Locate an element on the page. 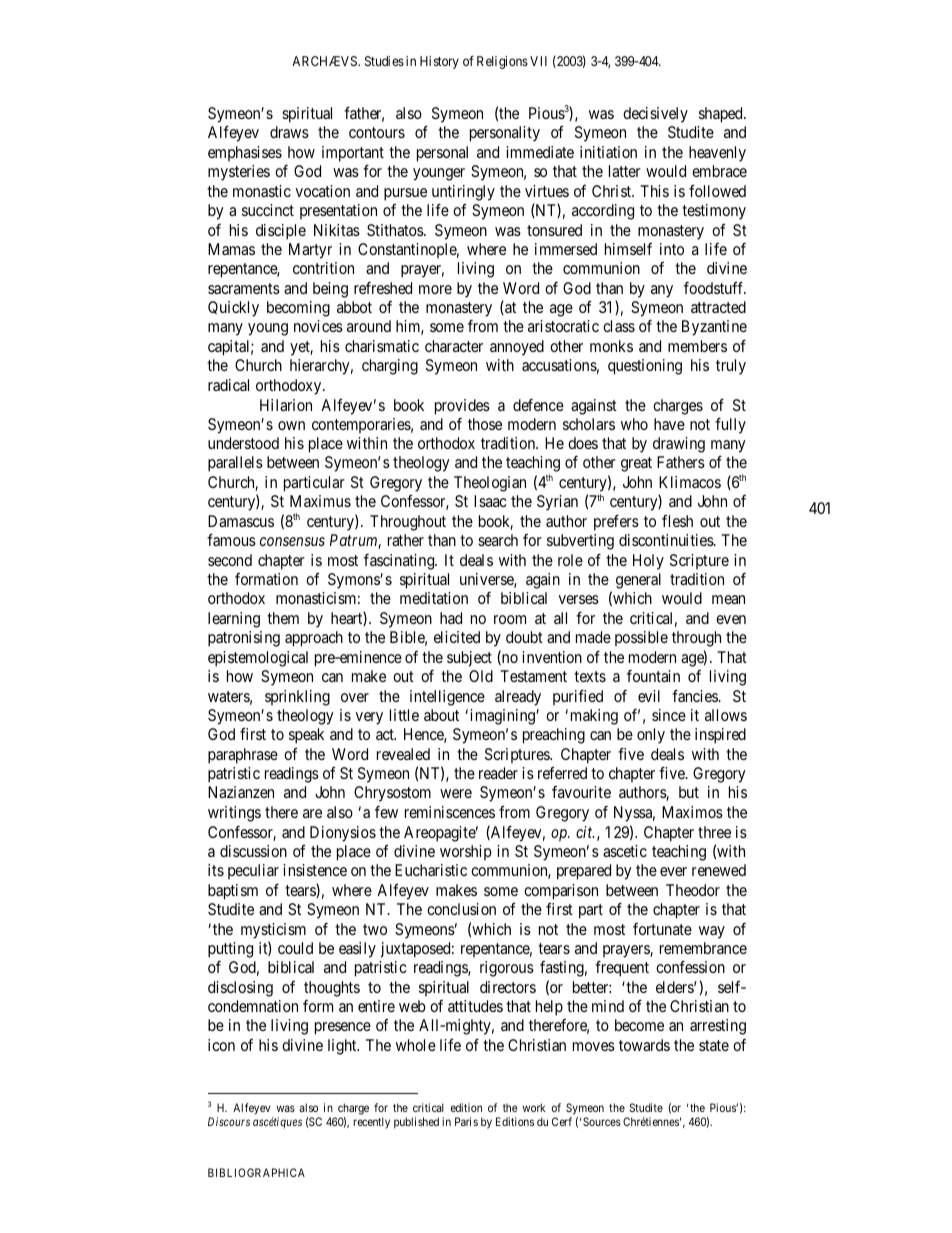  them is located at coordinates (283, 618).
